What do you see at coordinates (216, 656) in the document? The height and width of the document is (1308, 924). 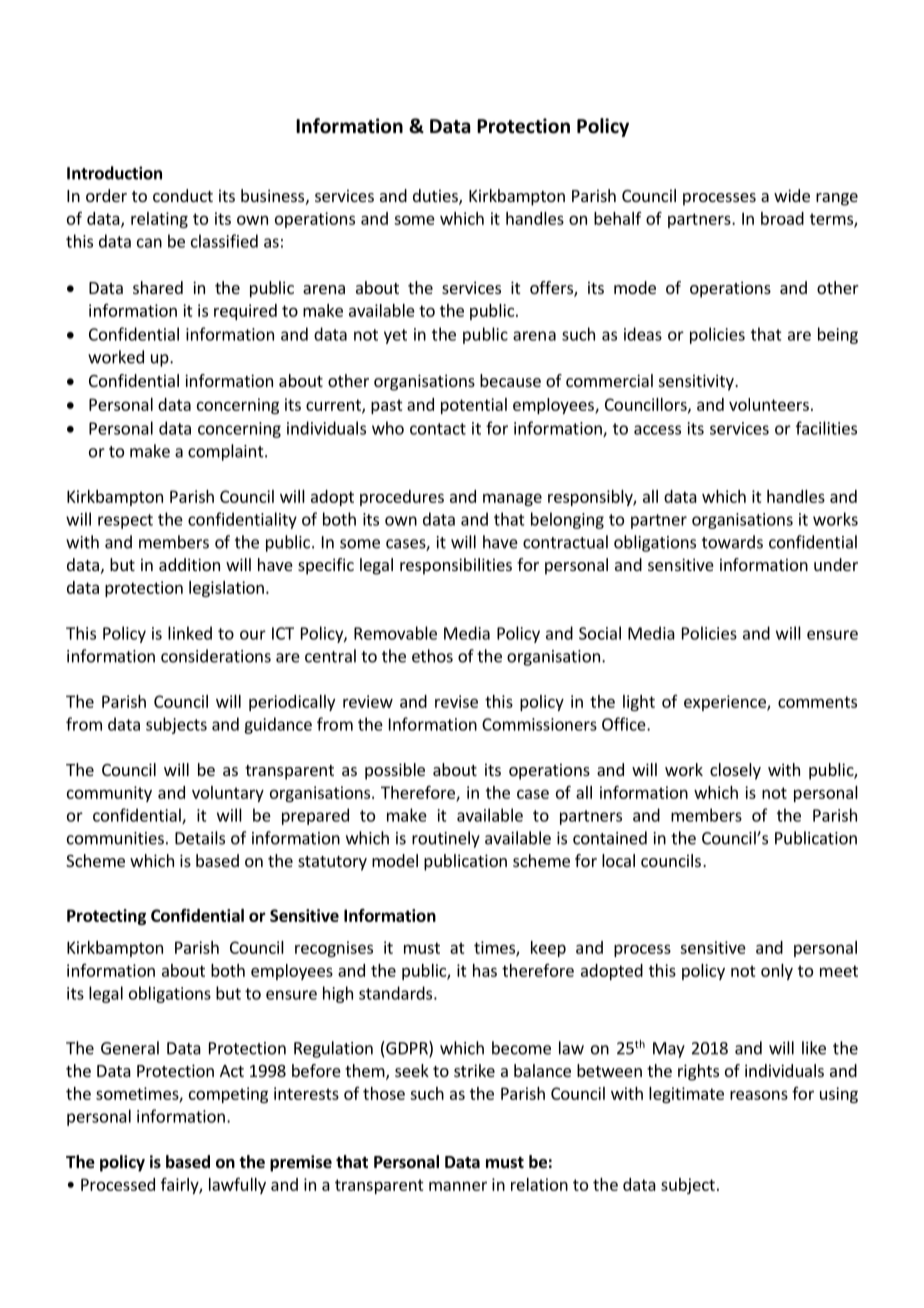 I see `considerations` at bounding box center [216, 656].
